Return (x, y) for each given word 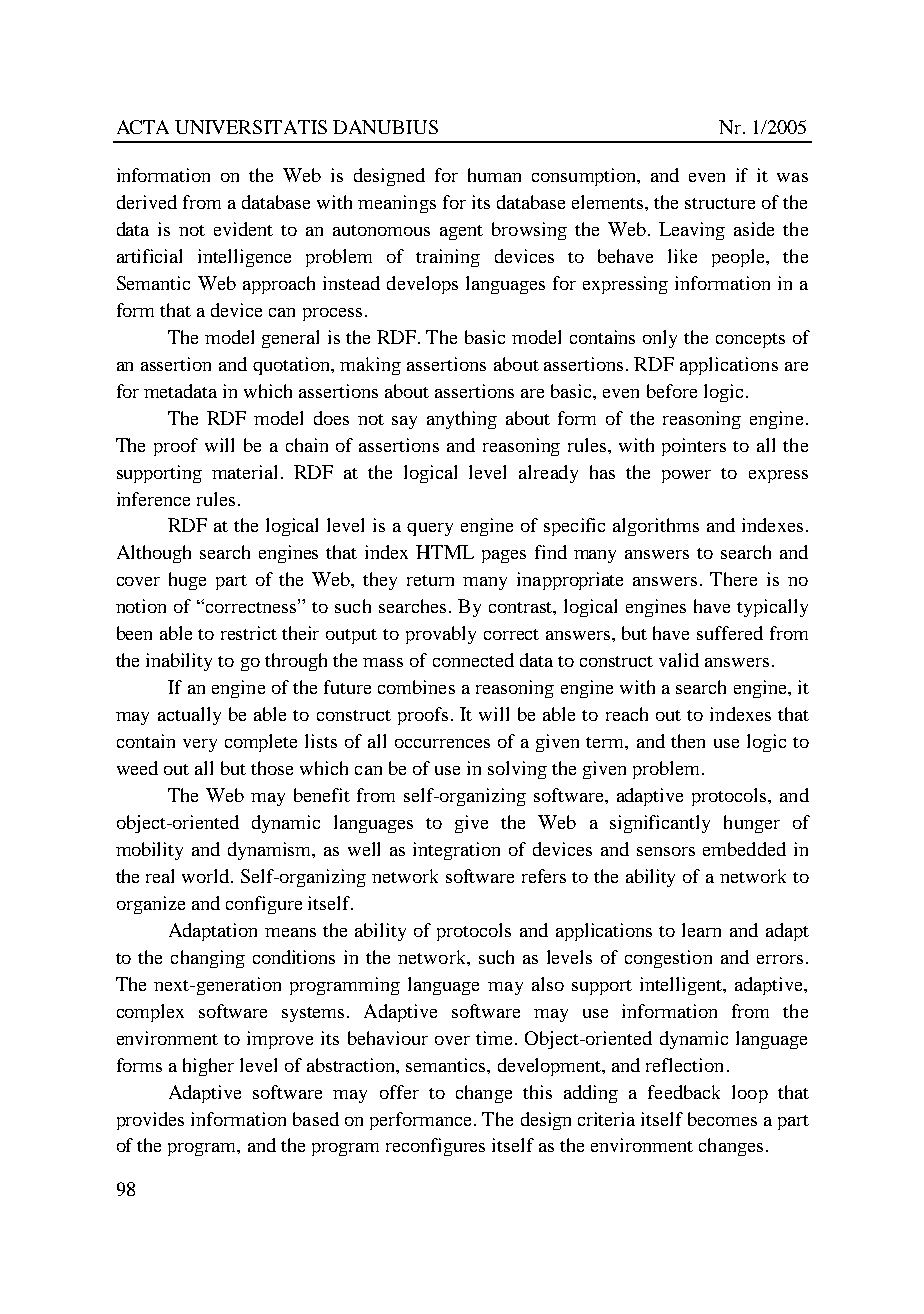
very (200, 745)
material (244, 472)
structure (720, 203)
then (688, 741)
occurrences (442, 743)
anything (462, 420)
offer (399, 1092)
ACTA (143, 127)
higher (208, 1067)
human (494, 175)
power (686, 476)
